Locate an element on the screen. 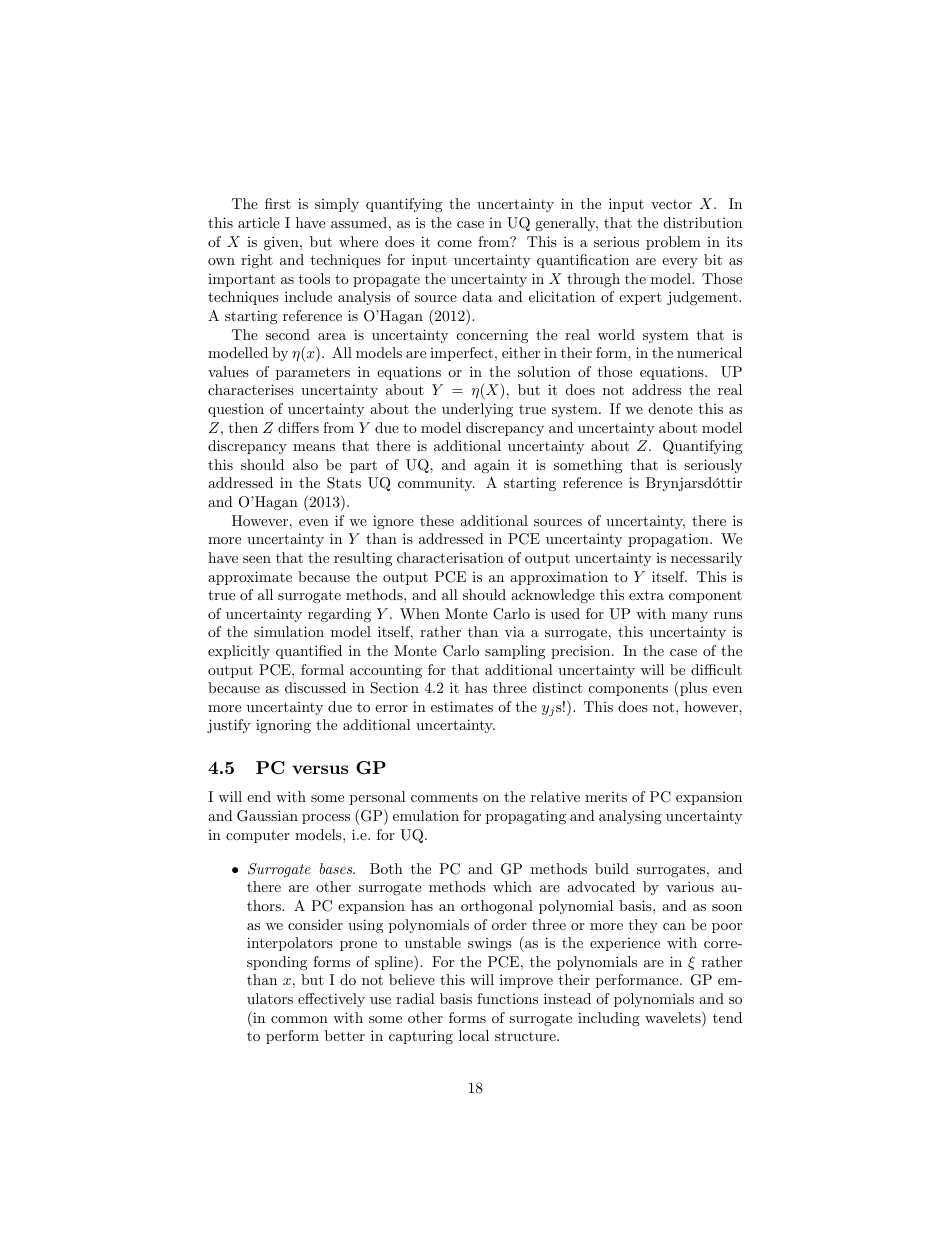 The image size is (952, 1233). common is located at coordinates (299, 1019).
